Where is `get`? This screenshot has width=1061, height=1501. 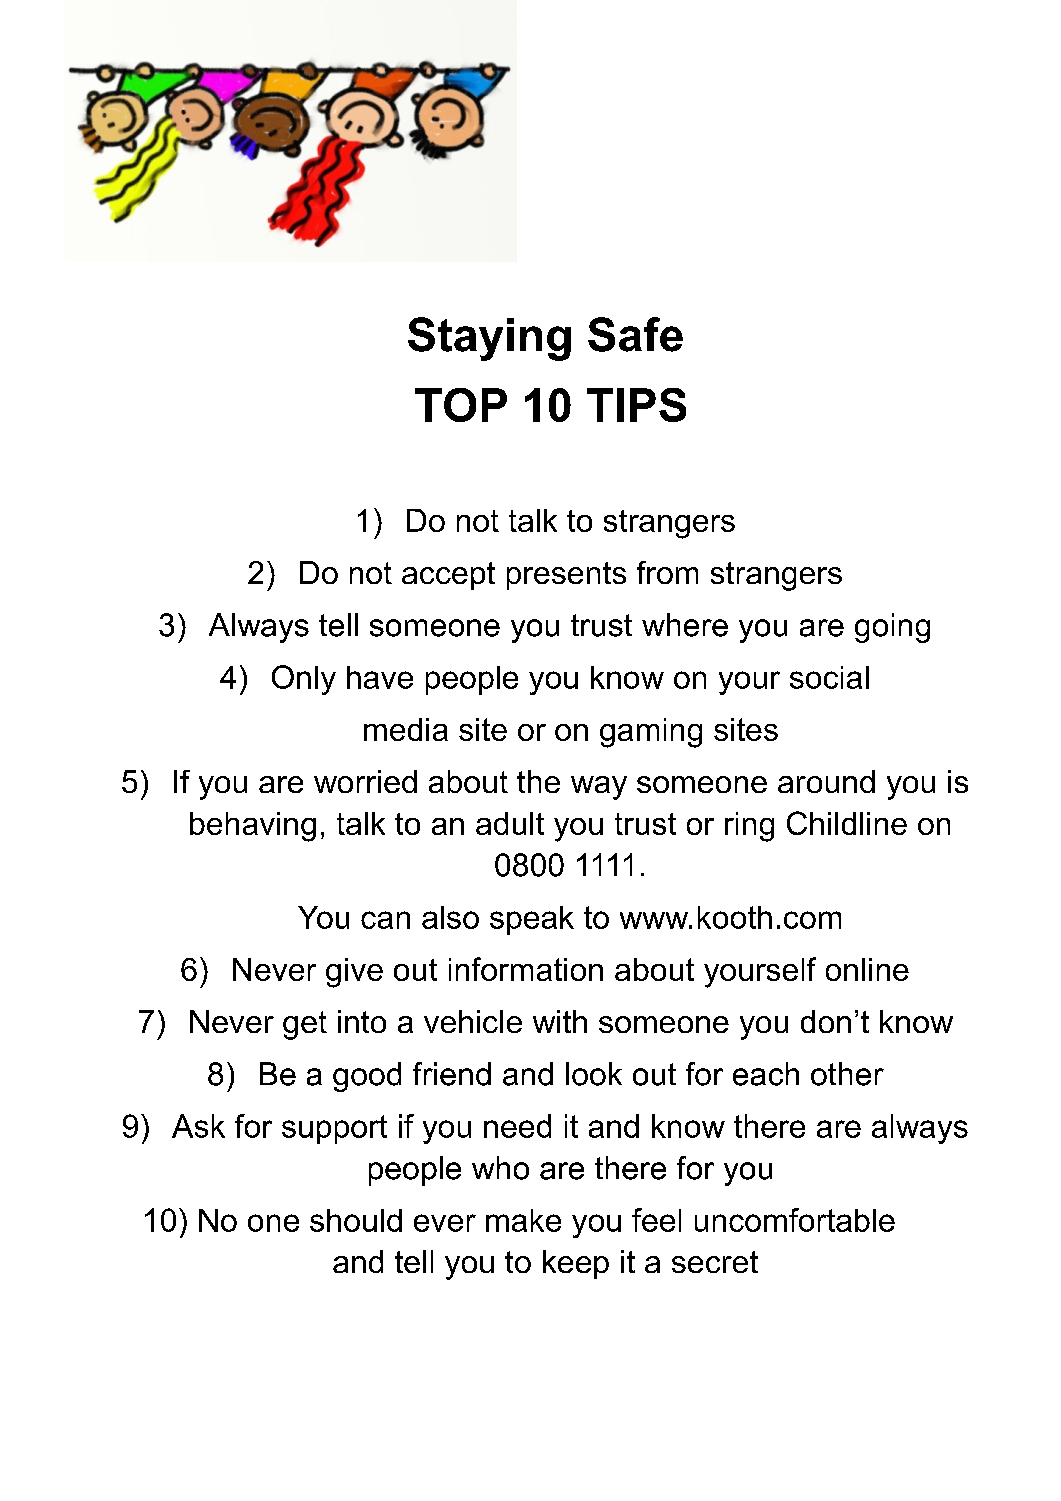 get is located at coordinates (305, 1025).
